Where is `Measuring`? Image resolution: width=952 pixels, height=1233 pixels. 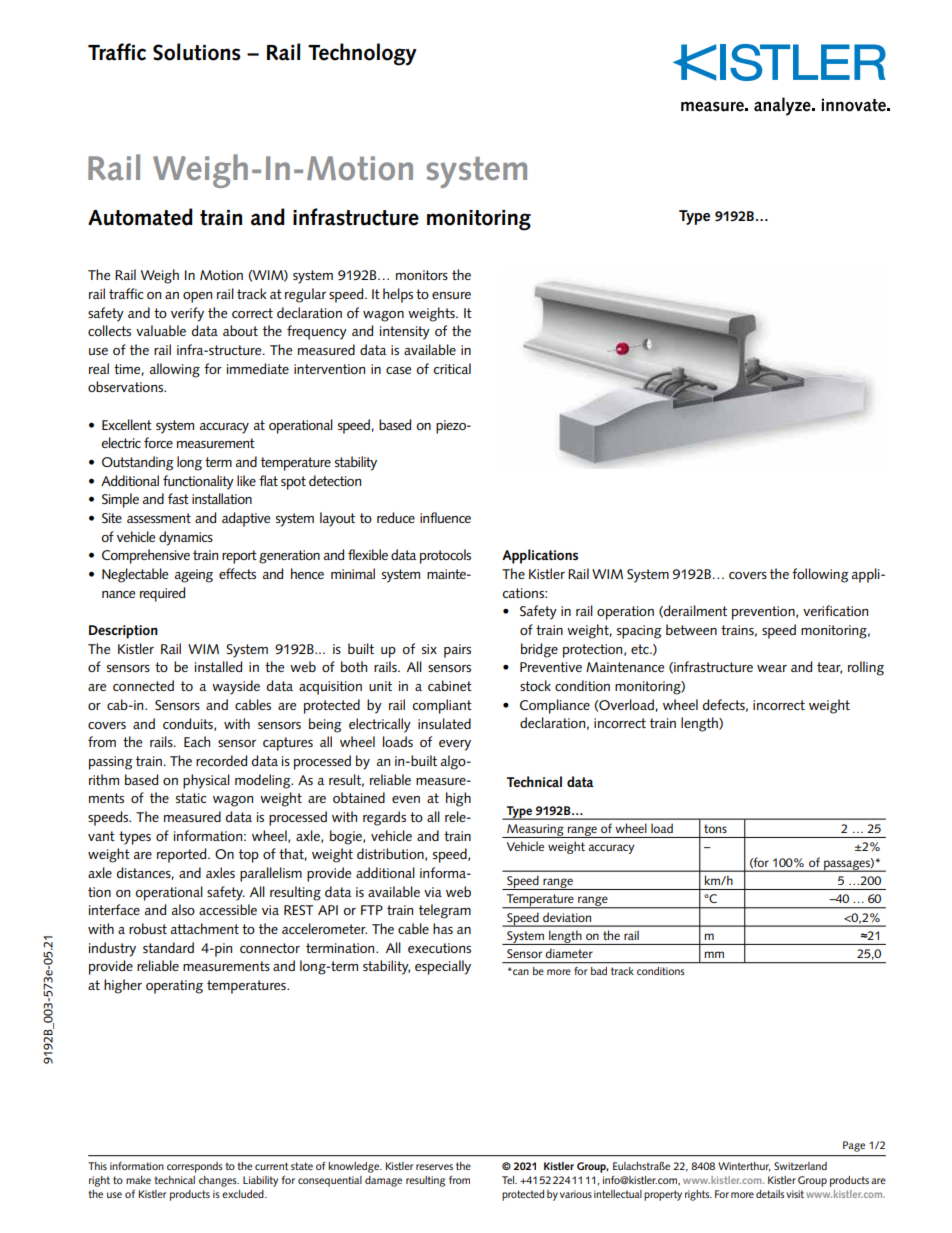 Measuring is located at coordinates (535, 831).
